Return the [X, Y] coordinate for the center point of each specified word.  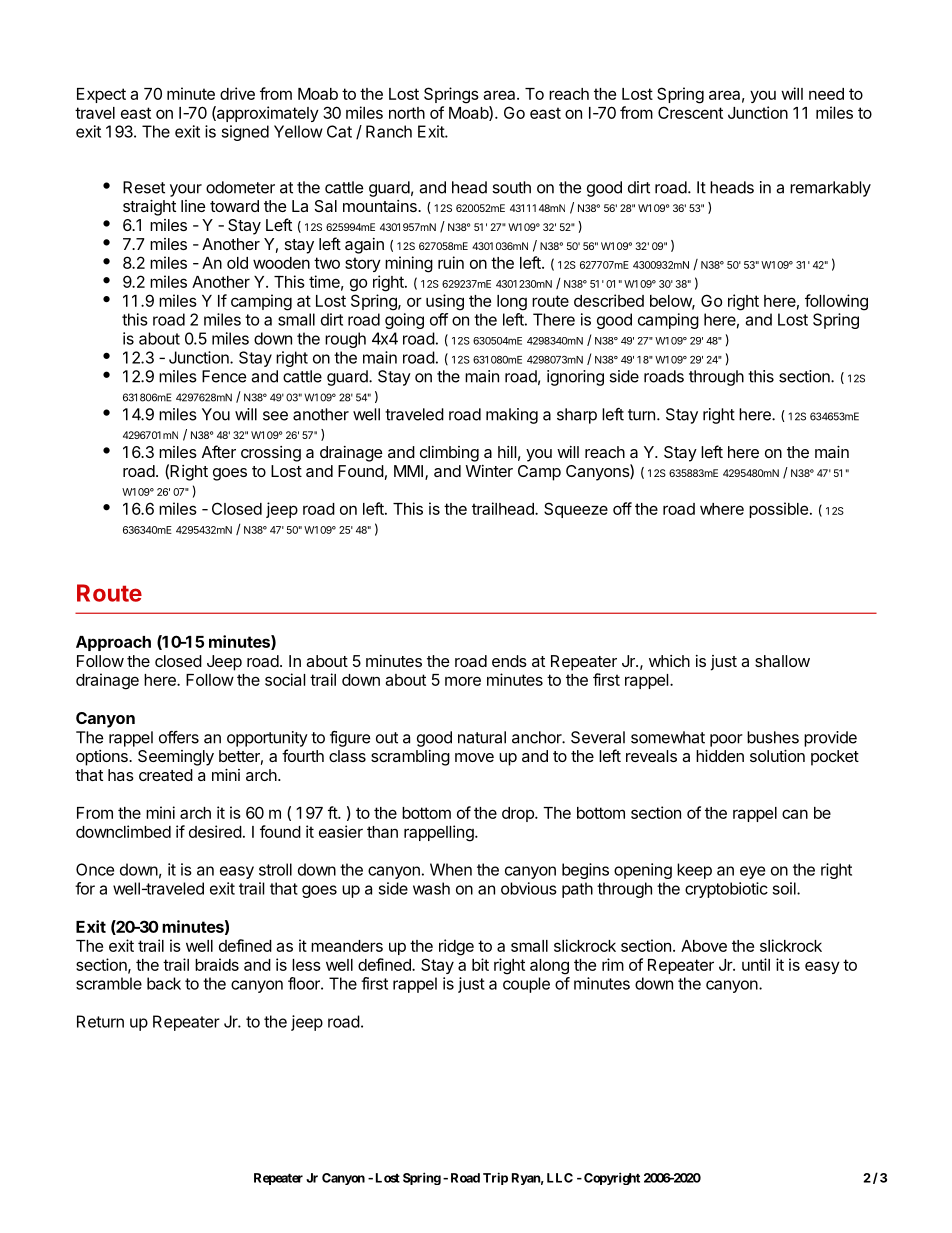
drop [519, 814]
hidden [720, 756]
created [166, 775]
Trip [495, 1178]
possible [778, 510]
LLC [560, 1178]
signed [245, 133]
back [164, 983]
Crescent [690, 112]
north [407, 113]
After [219, 451]
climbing [449, 454]
